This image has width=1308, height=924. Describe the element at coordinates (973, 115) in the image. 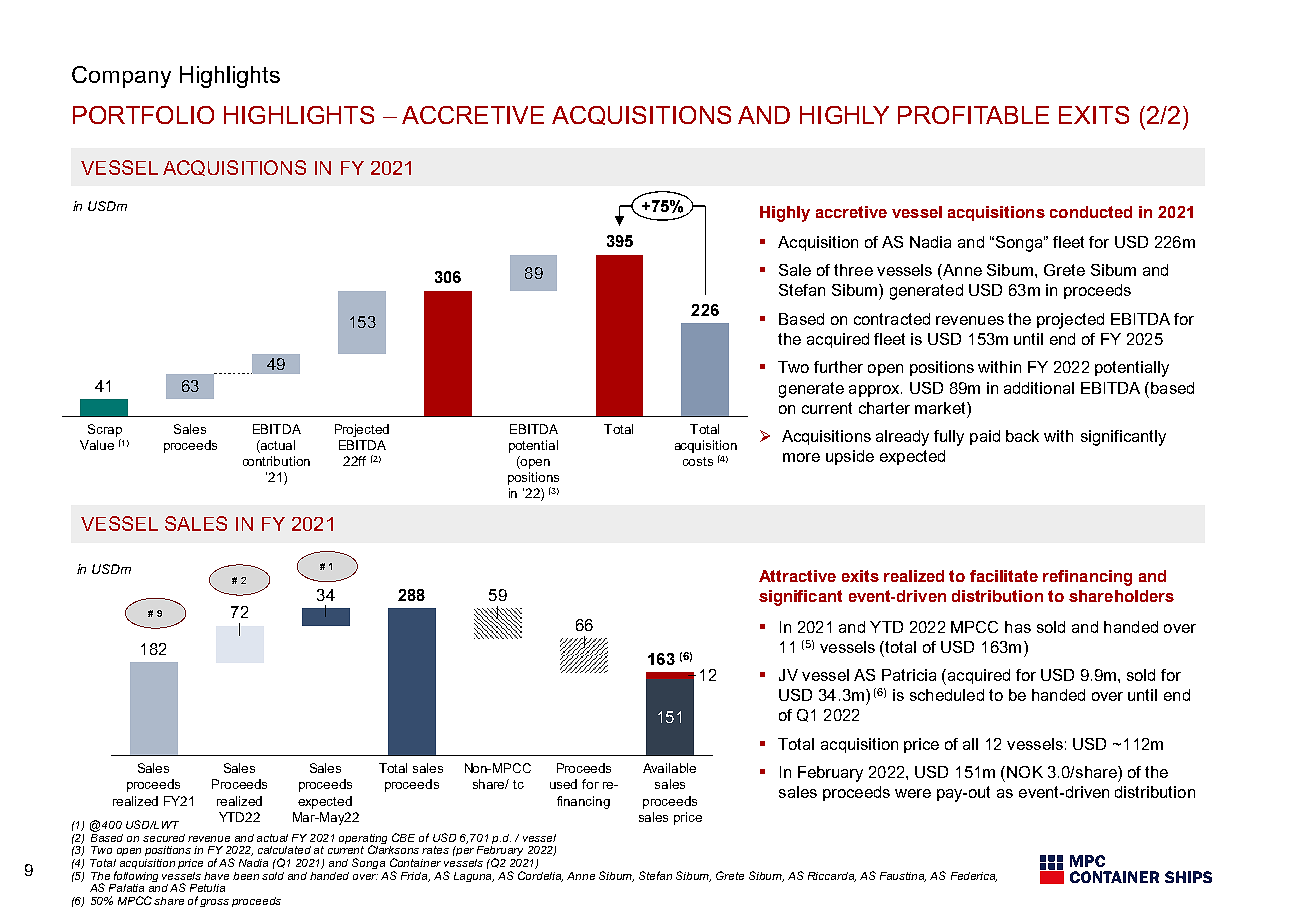

I see `PROFITABLE` at that location.
